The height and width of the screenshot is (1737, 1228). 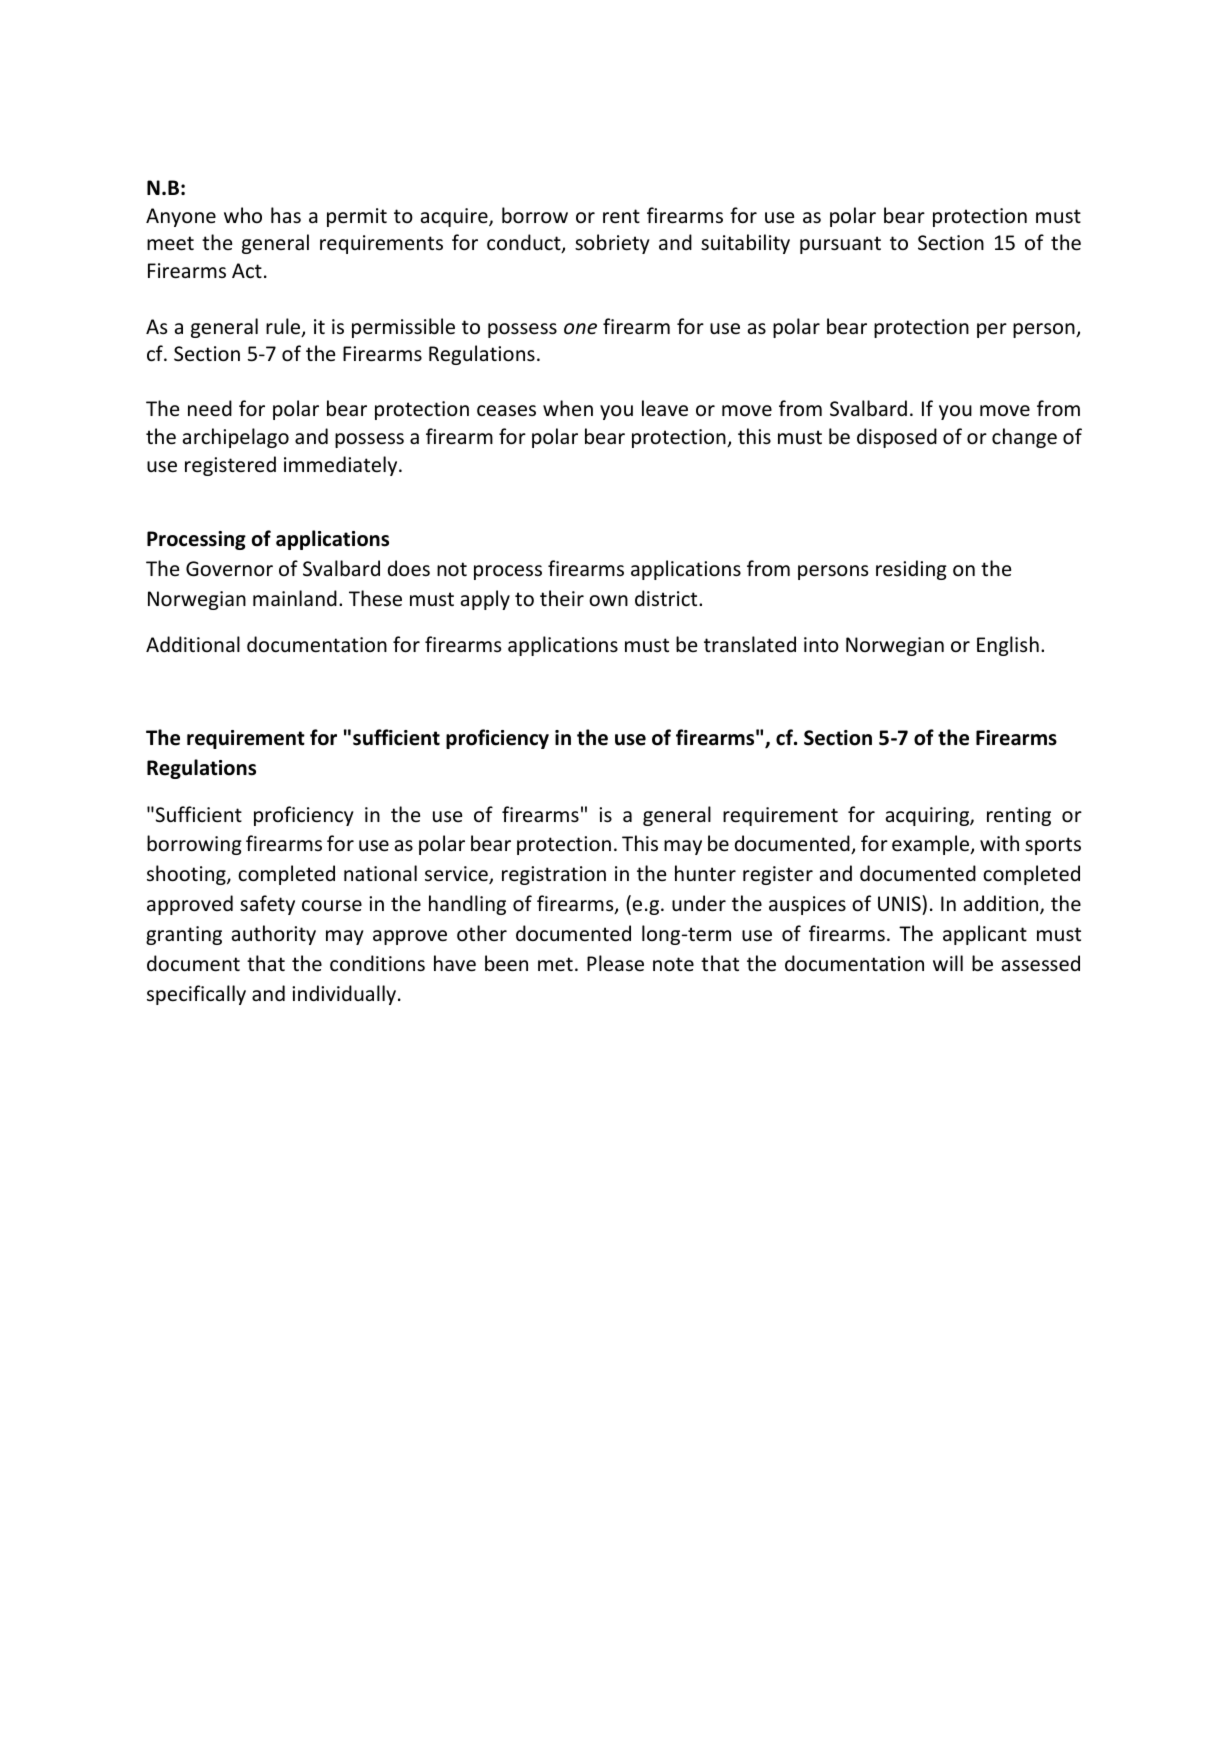 I want to click on mainland, so click(x=295, y=598).
